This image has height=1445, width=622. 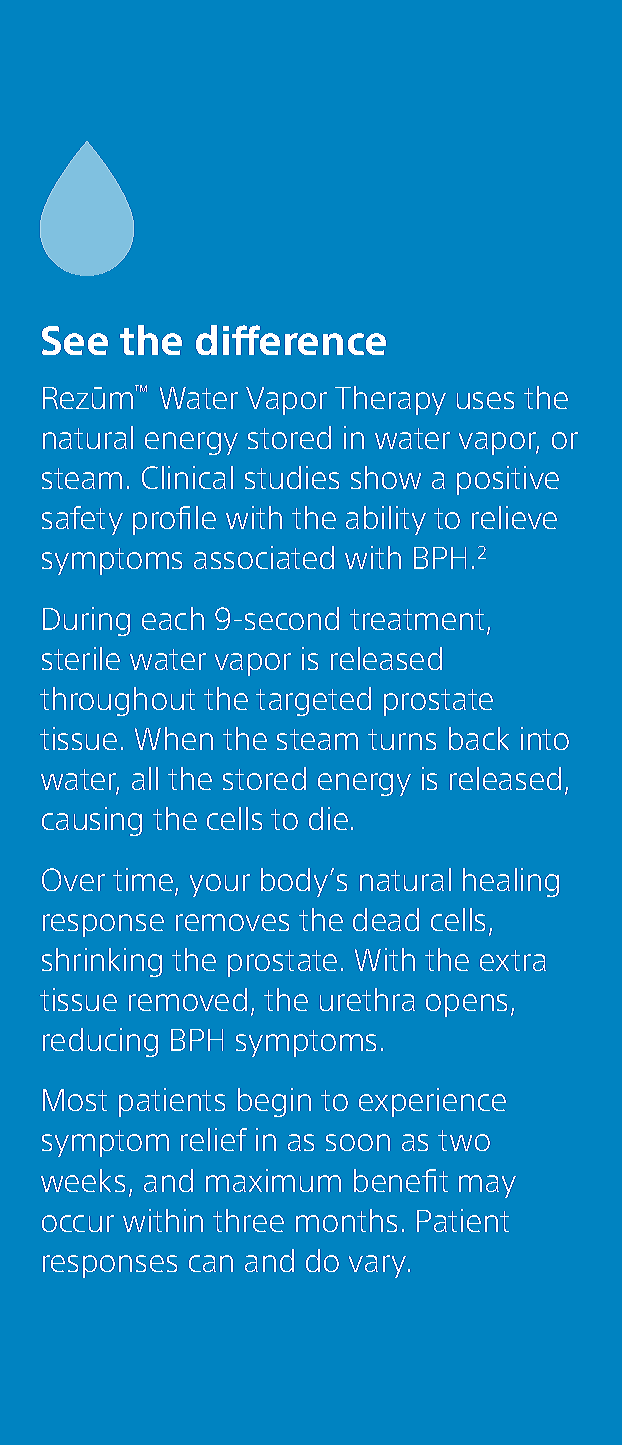 What do you see at coordinates (485, 400) in the image?
I see `uses` at bounding box center [485, 400].
